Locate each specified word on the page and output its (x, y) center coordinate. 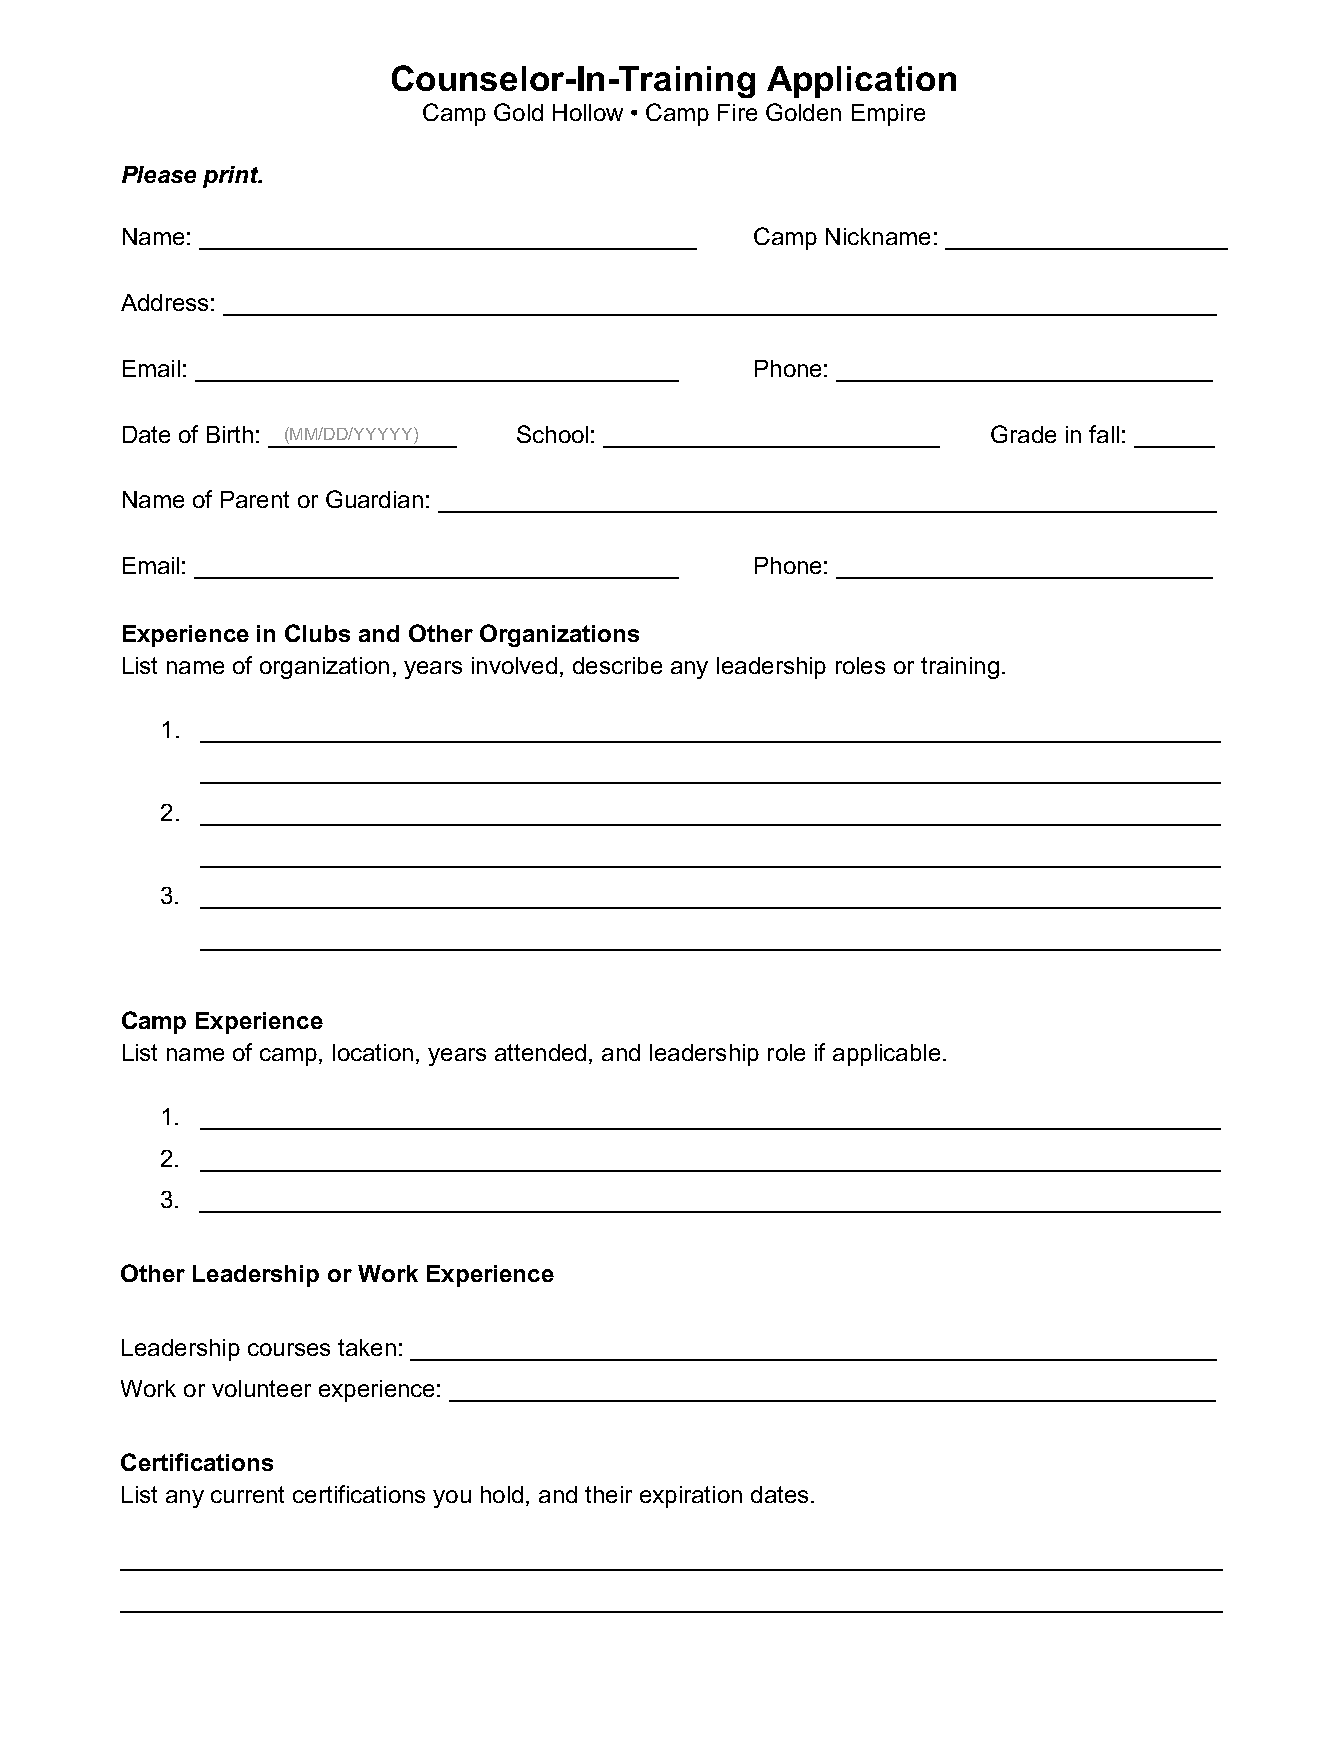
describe (617, 665)
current (247, 1494)
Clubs (317, 633)
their (608, 1494)
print (232, 177)
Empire (888, 115)
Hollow (588, 112)
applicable (886, 1055)
